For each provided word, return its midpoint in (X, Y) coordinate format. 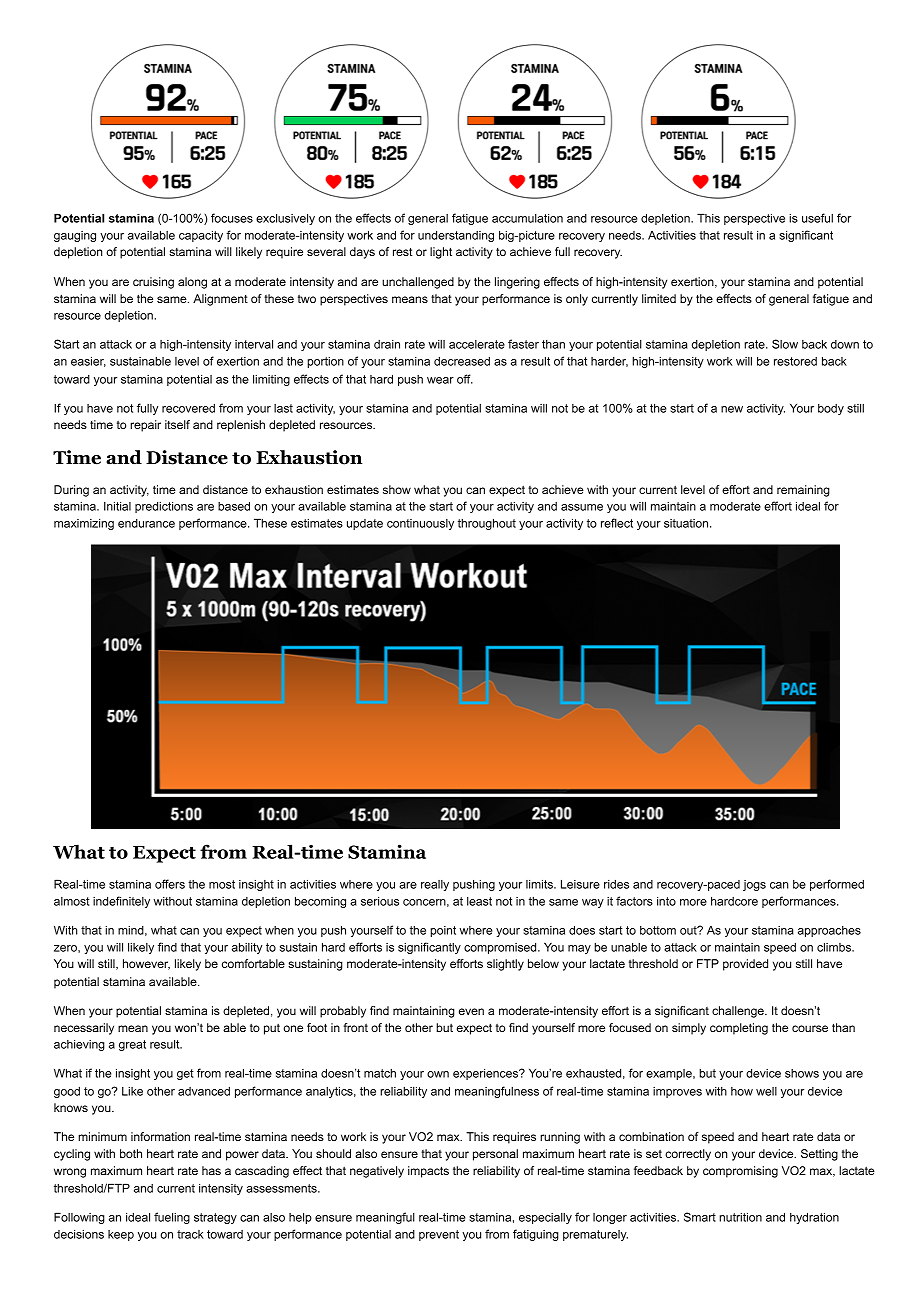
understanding (456, 236)
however (146, 964)
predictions (164, 507)
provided (745, 965)
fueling (172, 1218)
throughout (487, 524)
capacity (201, 236)
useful (817, 218)
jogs (754, 885)
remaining (803, 491)
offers (170, 884)
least (479, 901)
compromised (501, 948)
